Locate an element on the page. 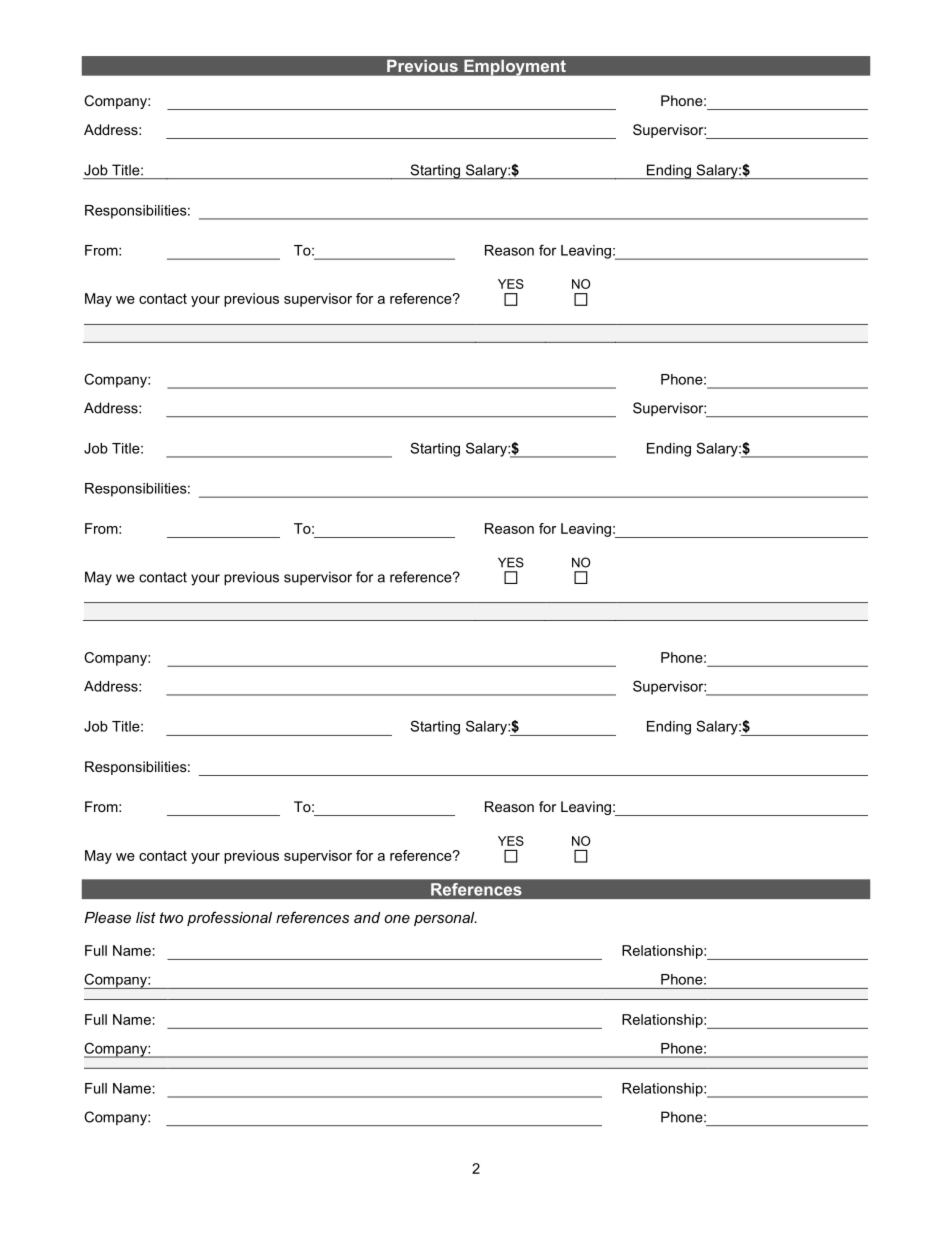 The image size is (952, 1233). list is located at coordinates (146, 917).
